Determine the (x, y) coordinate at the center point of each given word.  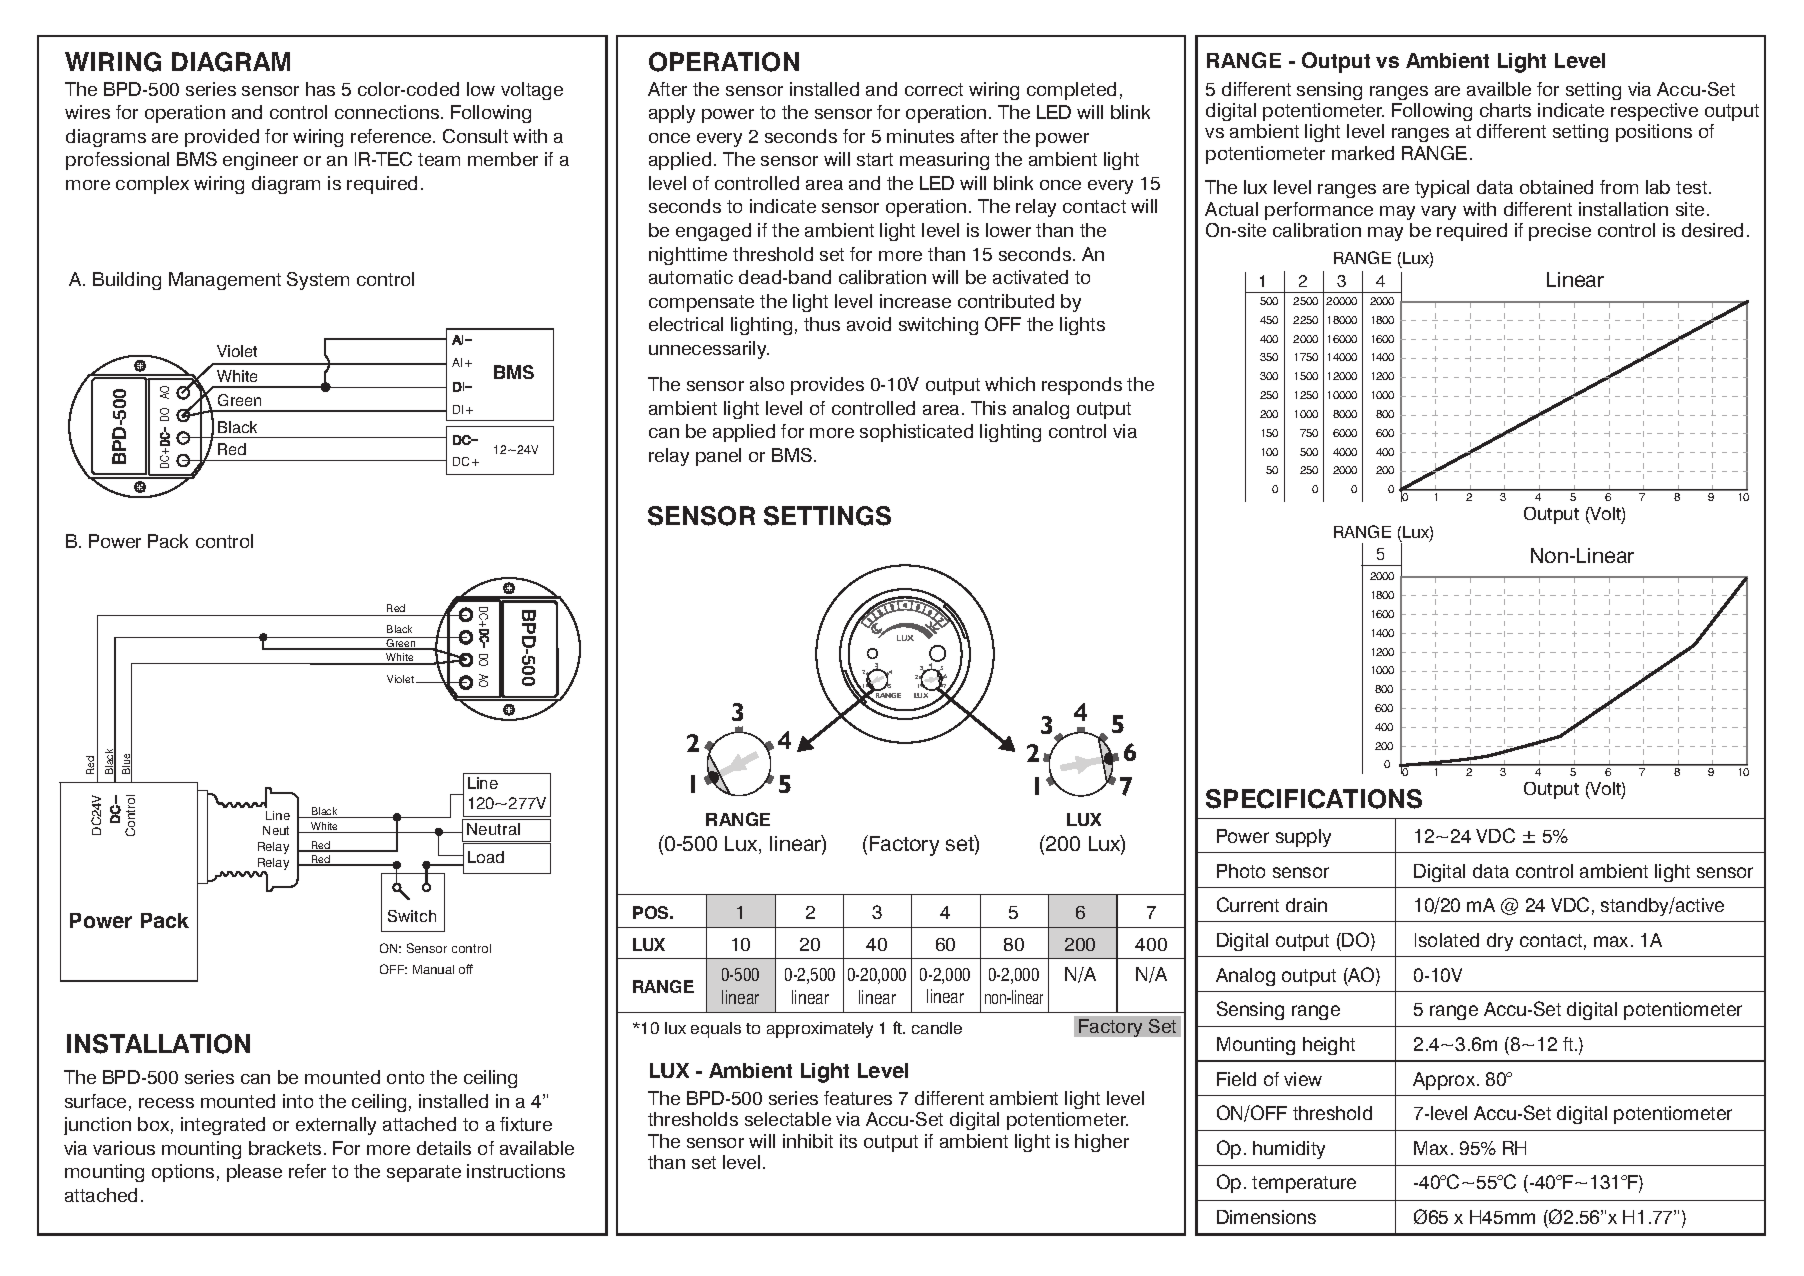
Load (486, 857)
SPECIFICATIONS (1314, 799)
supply (1303, 838)
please (254, 1173)
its (848, 1141)
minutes (920, 136)
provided (222, 138)
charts (1505, 110)
